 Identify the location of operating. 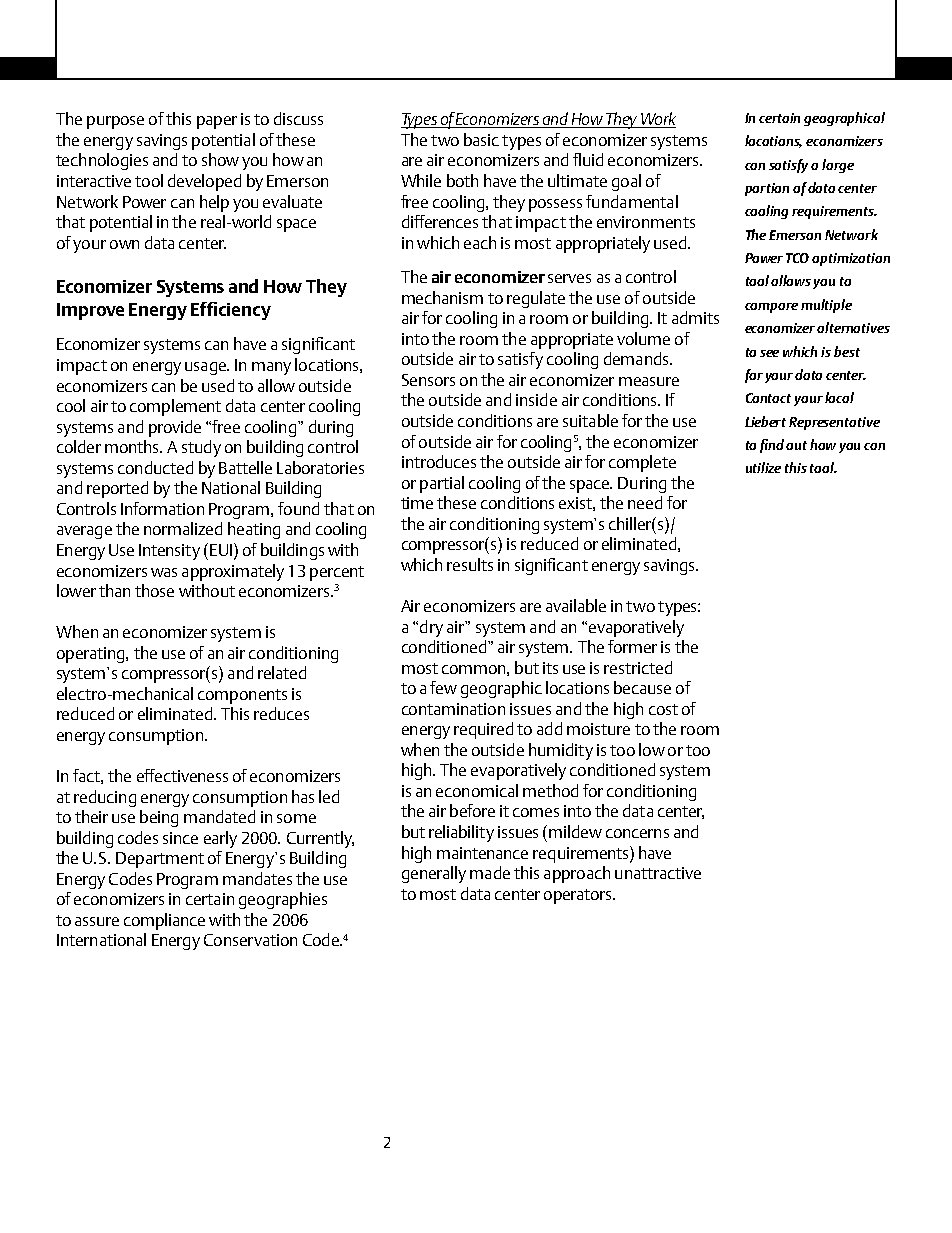
(92, 655).
